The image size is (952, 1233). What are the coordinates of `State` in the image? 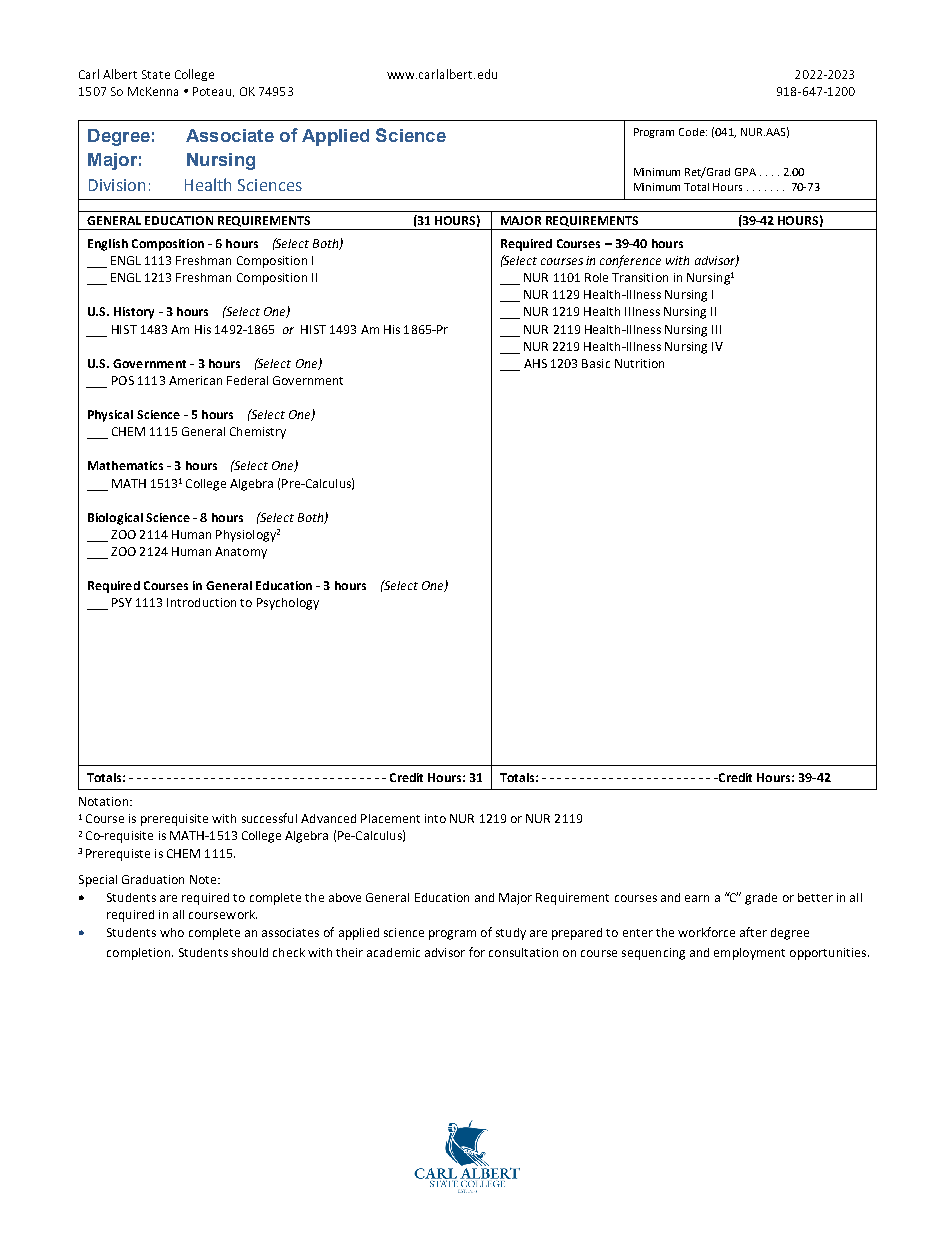 It's located at (156, 74).
